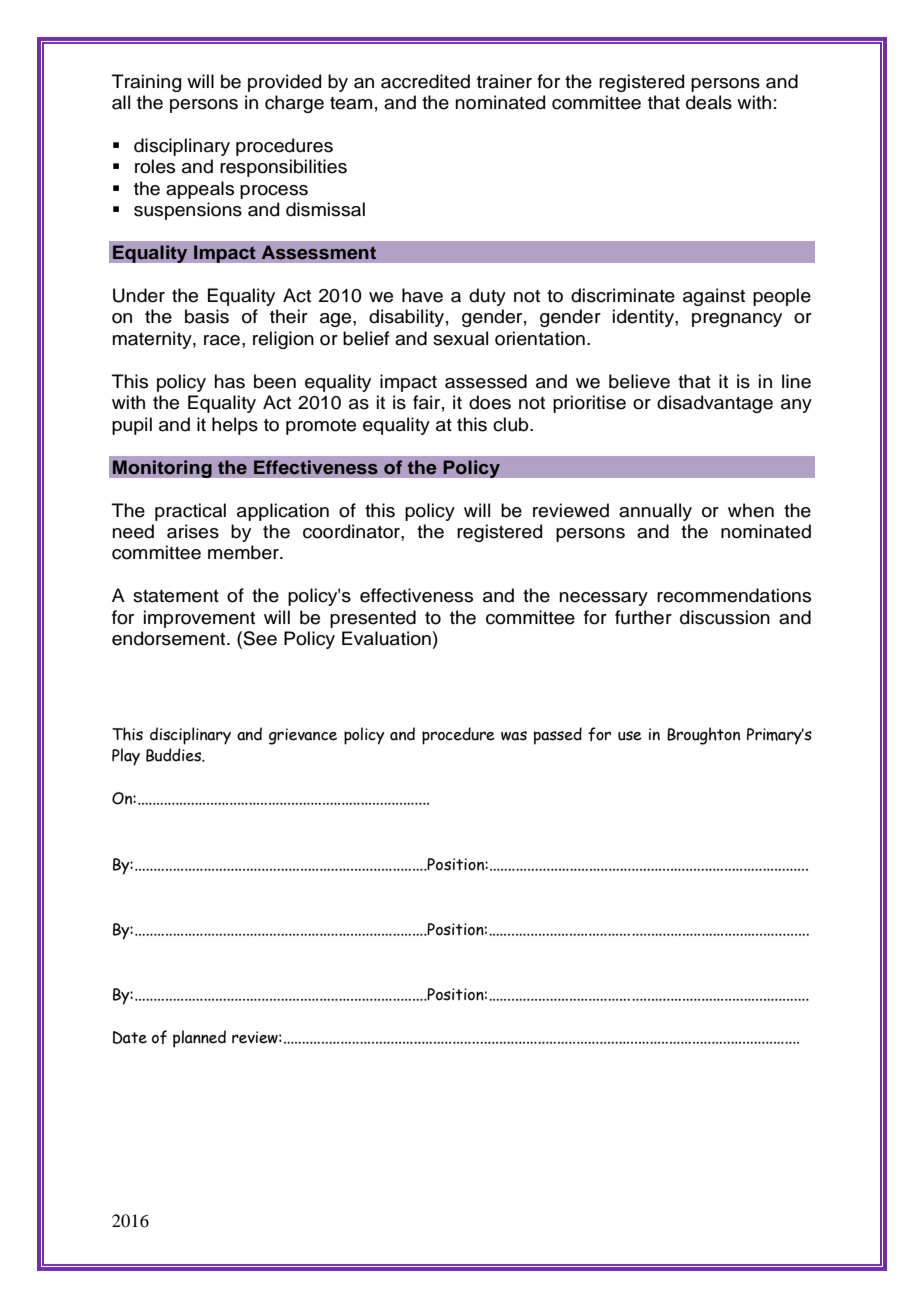  Describe the element at coordinates (514, 736) in the screenshot. I see `was` at that location.
